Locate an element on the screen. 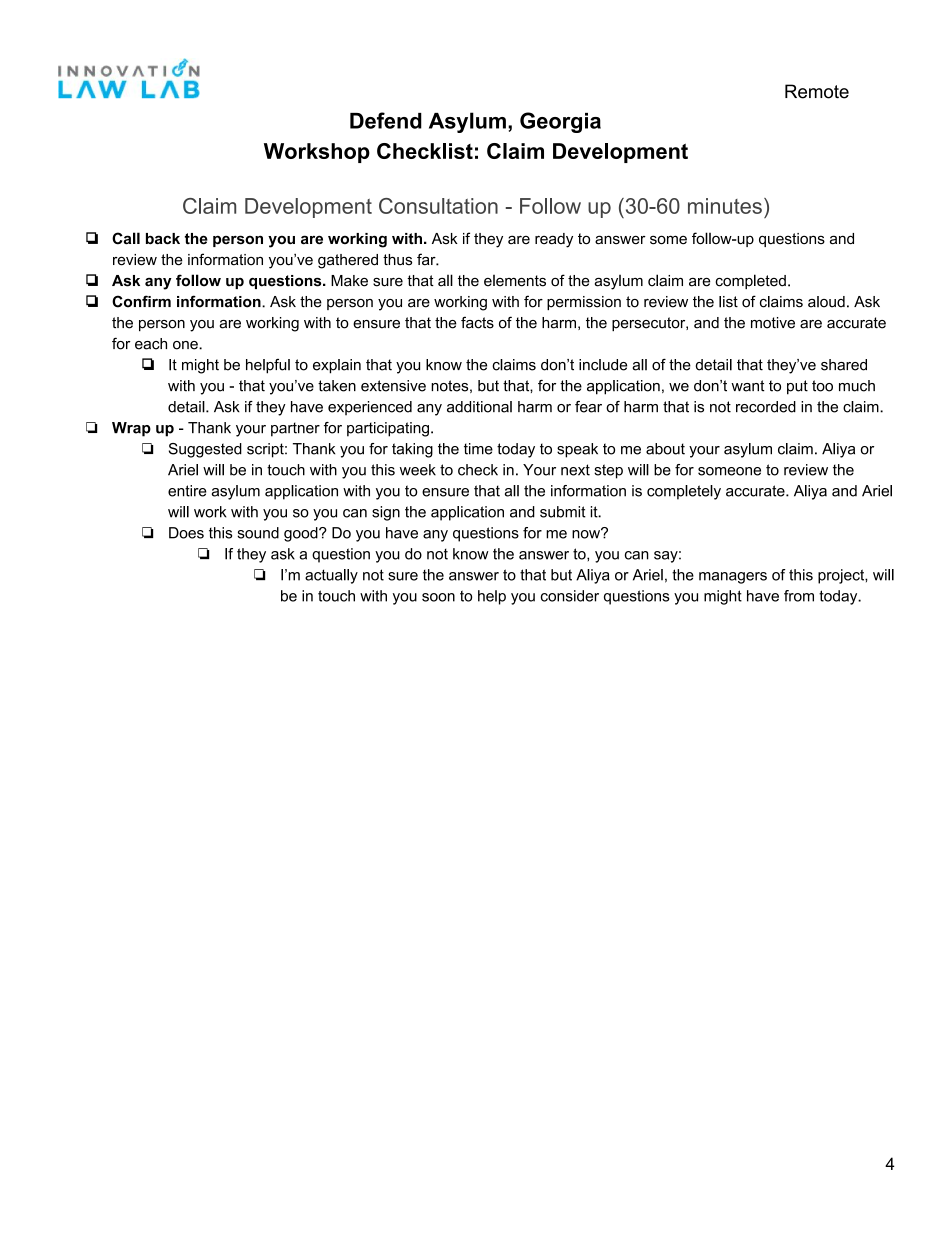 Image resolution: width=952 pixels, height=1233 pixels. recorded is located at coordinates (766, 407).
